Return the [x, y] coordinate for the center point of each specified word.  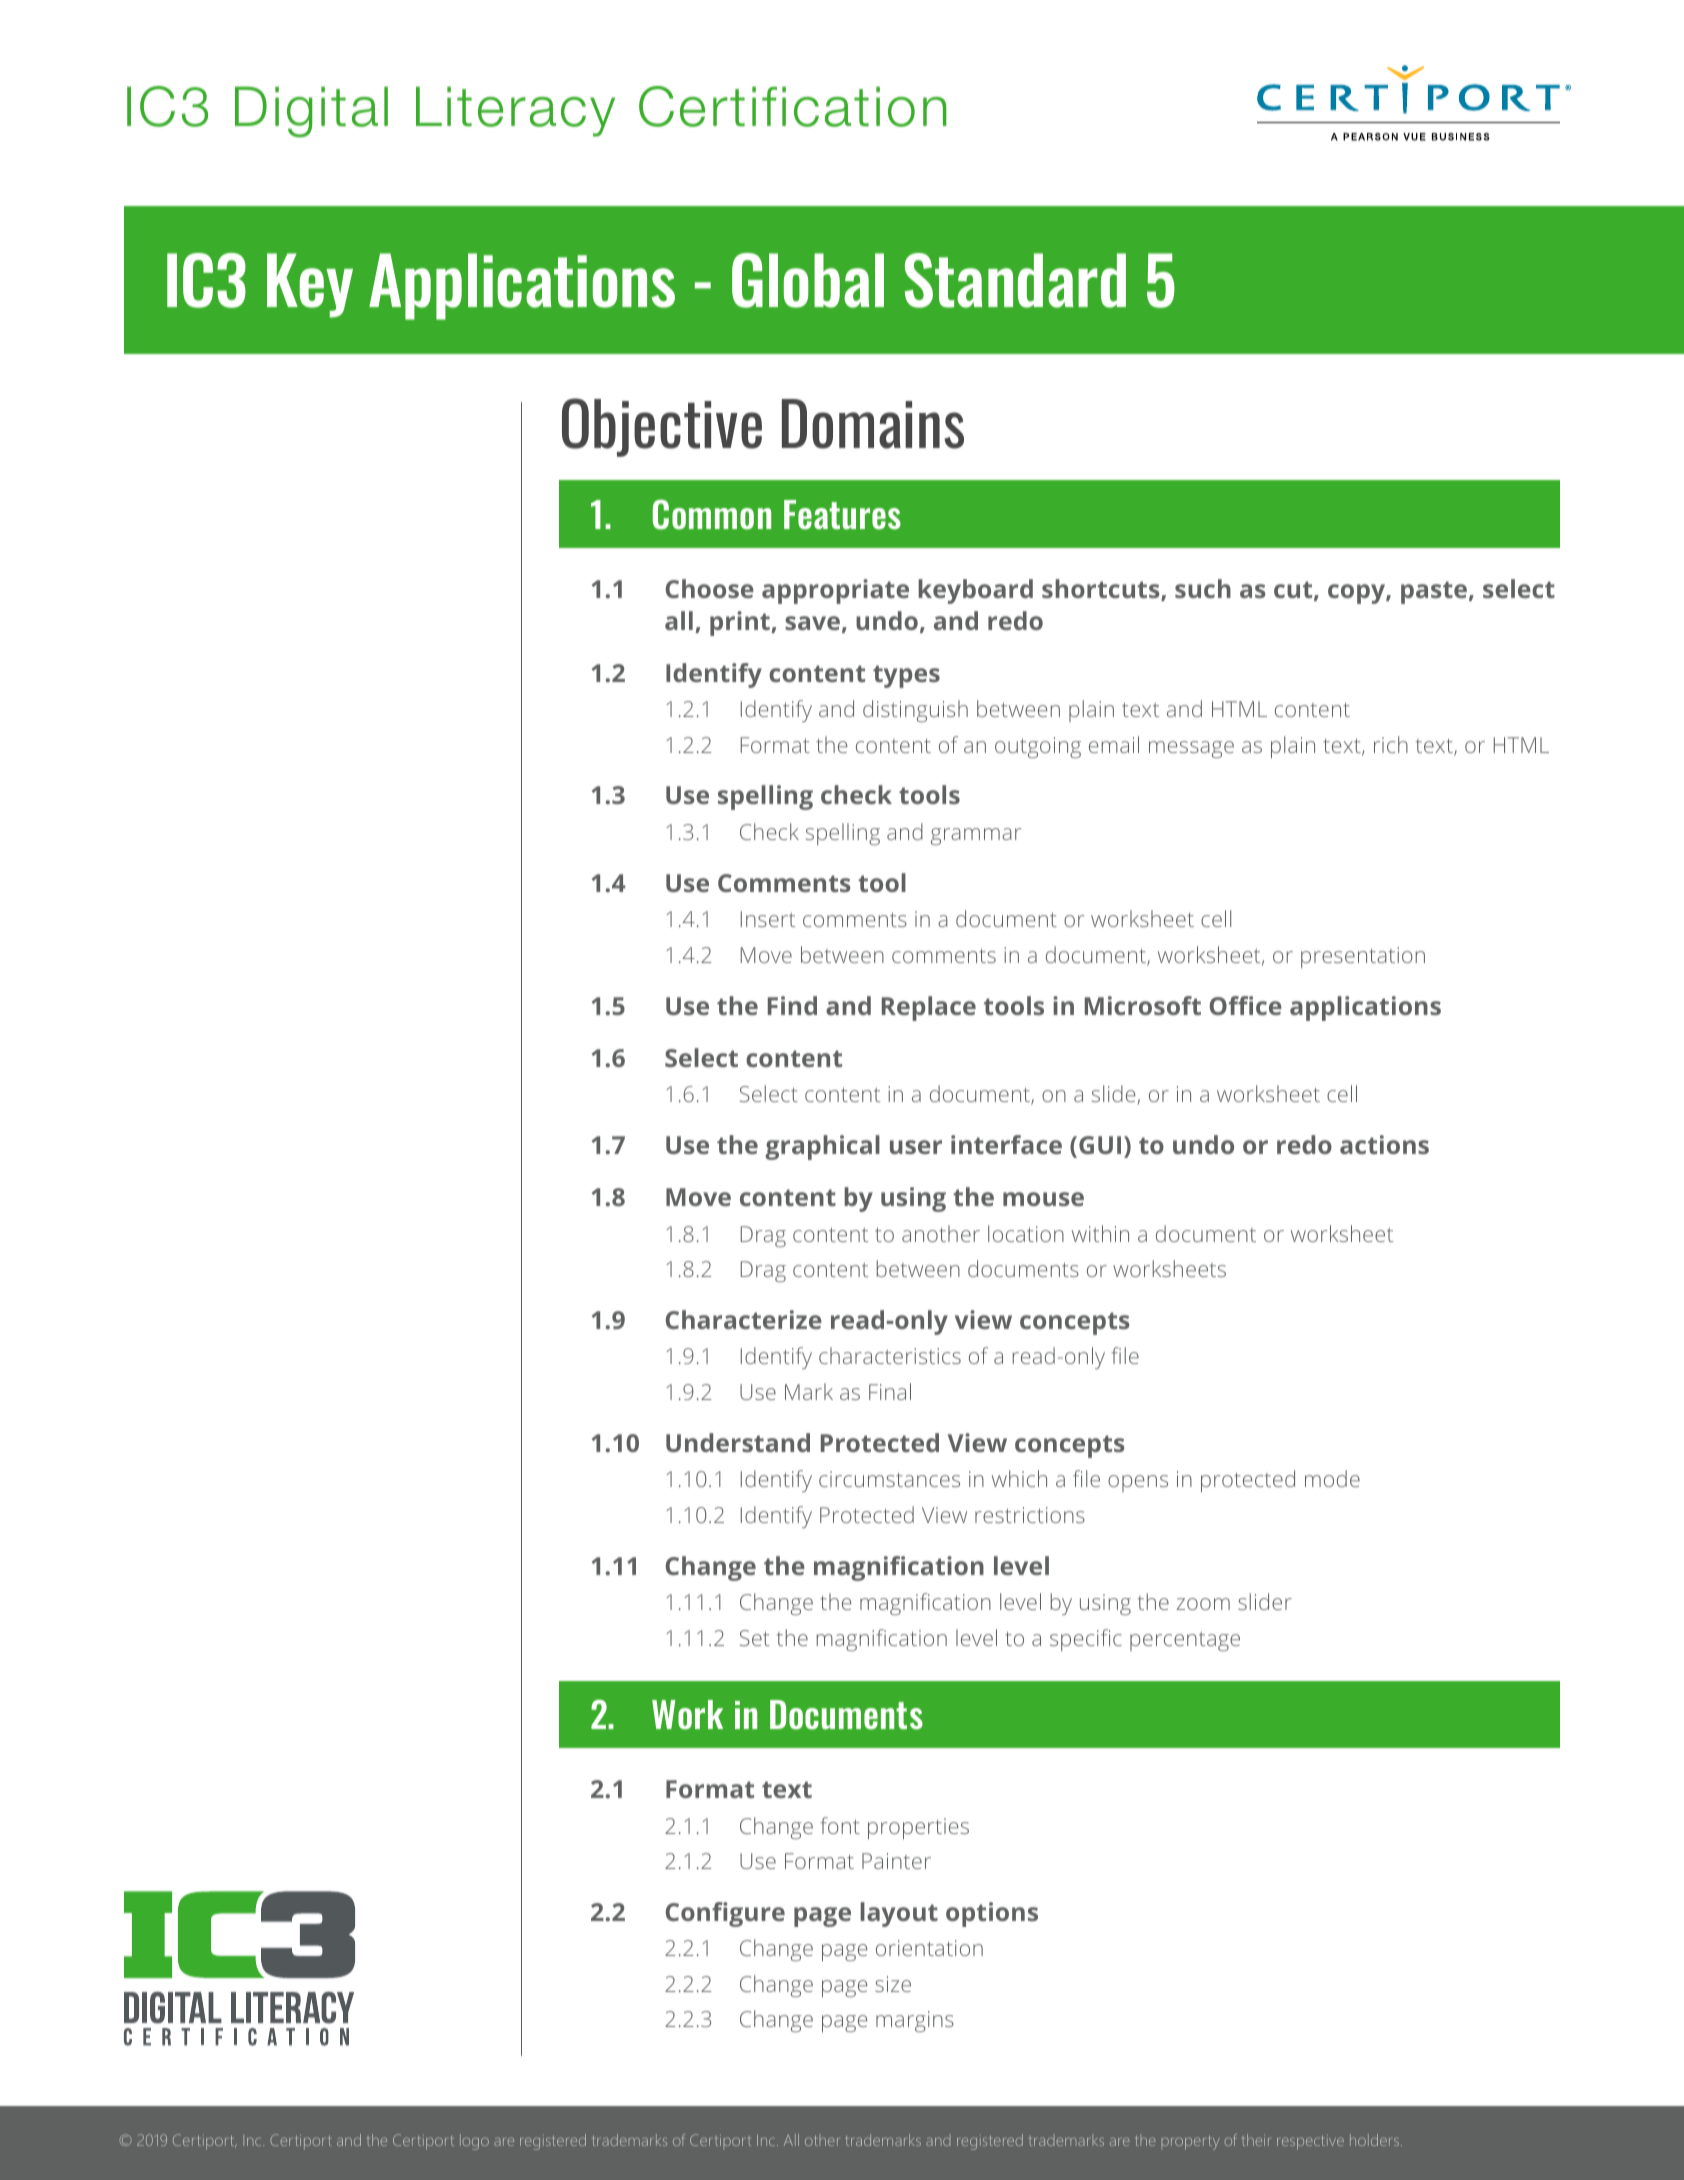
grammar [976, 836]
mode [1332, 1478]
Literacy [515, 111]
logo [474, 2142]
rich [1391, 744]
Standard [1015, 280]
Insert [768, 919]
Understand [738, 1442]
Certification [793, 106]
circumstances [889, 1479]
